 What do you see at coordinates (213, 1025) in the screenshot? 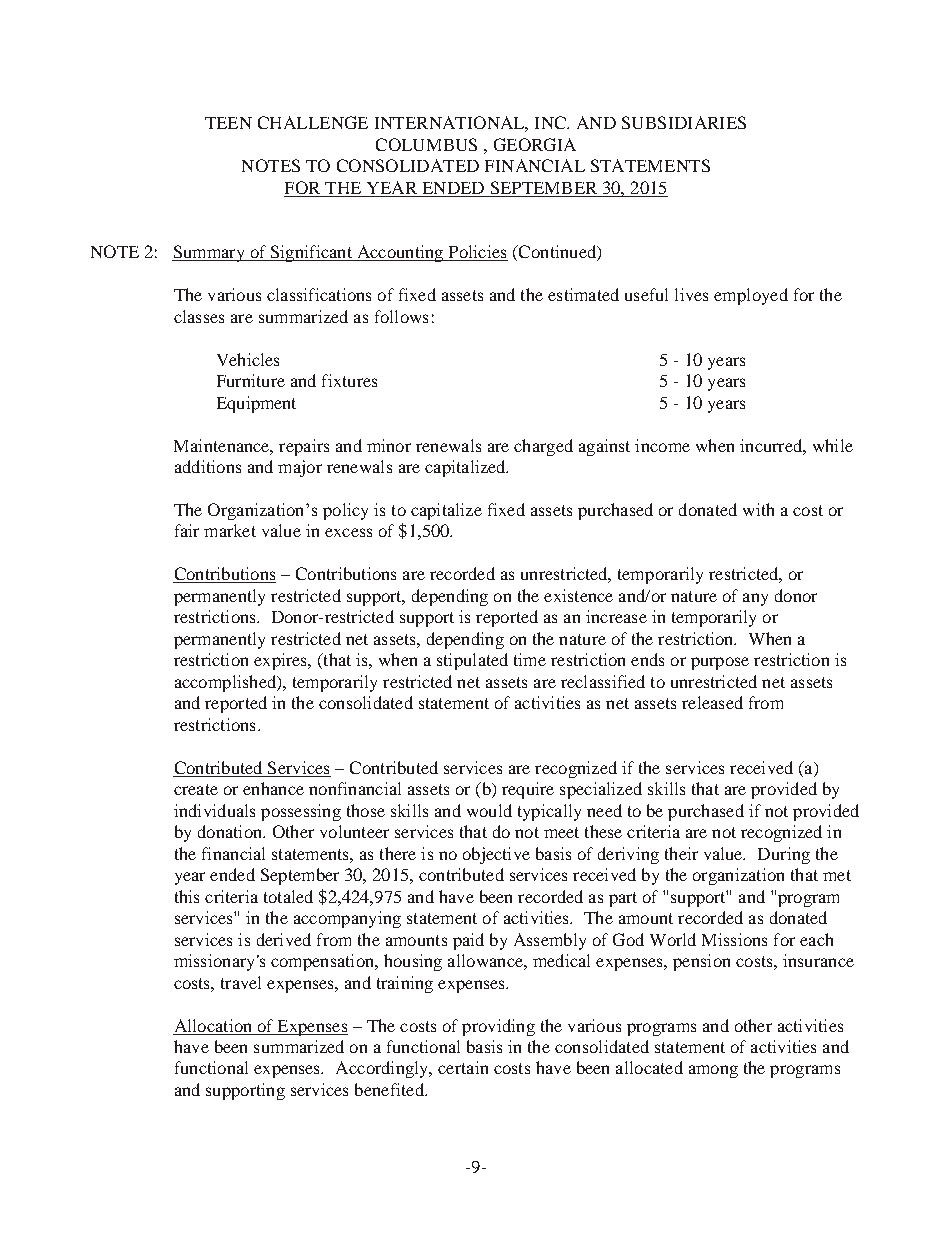
I see `Allocation` at bounding box center [213, 1025].
